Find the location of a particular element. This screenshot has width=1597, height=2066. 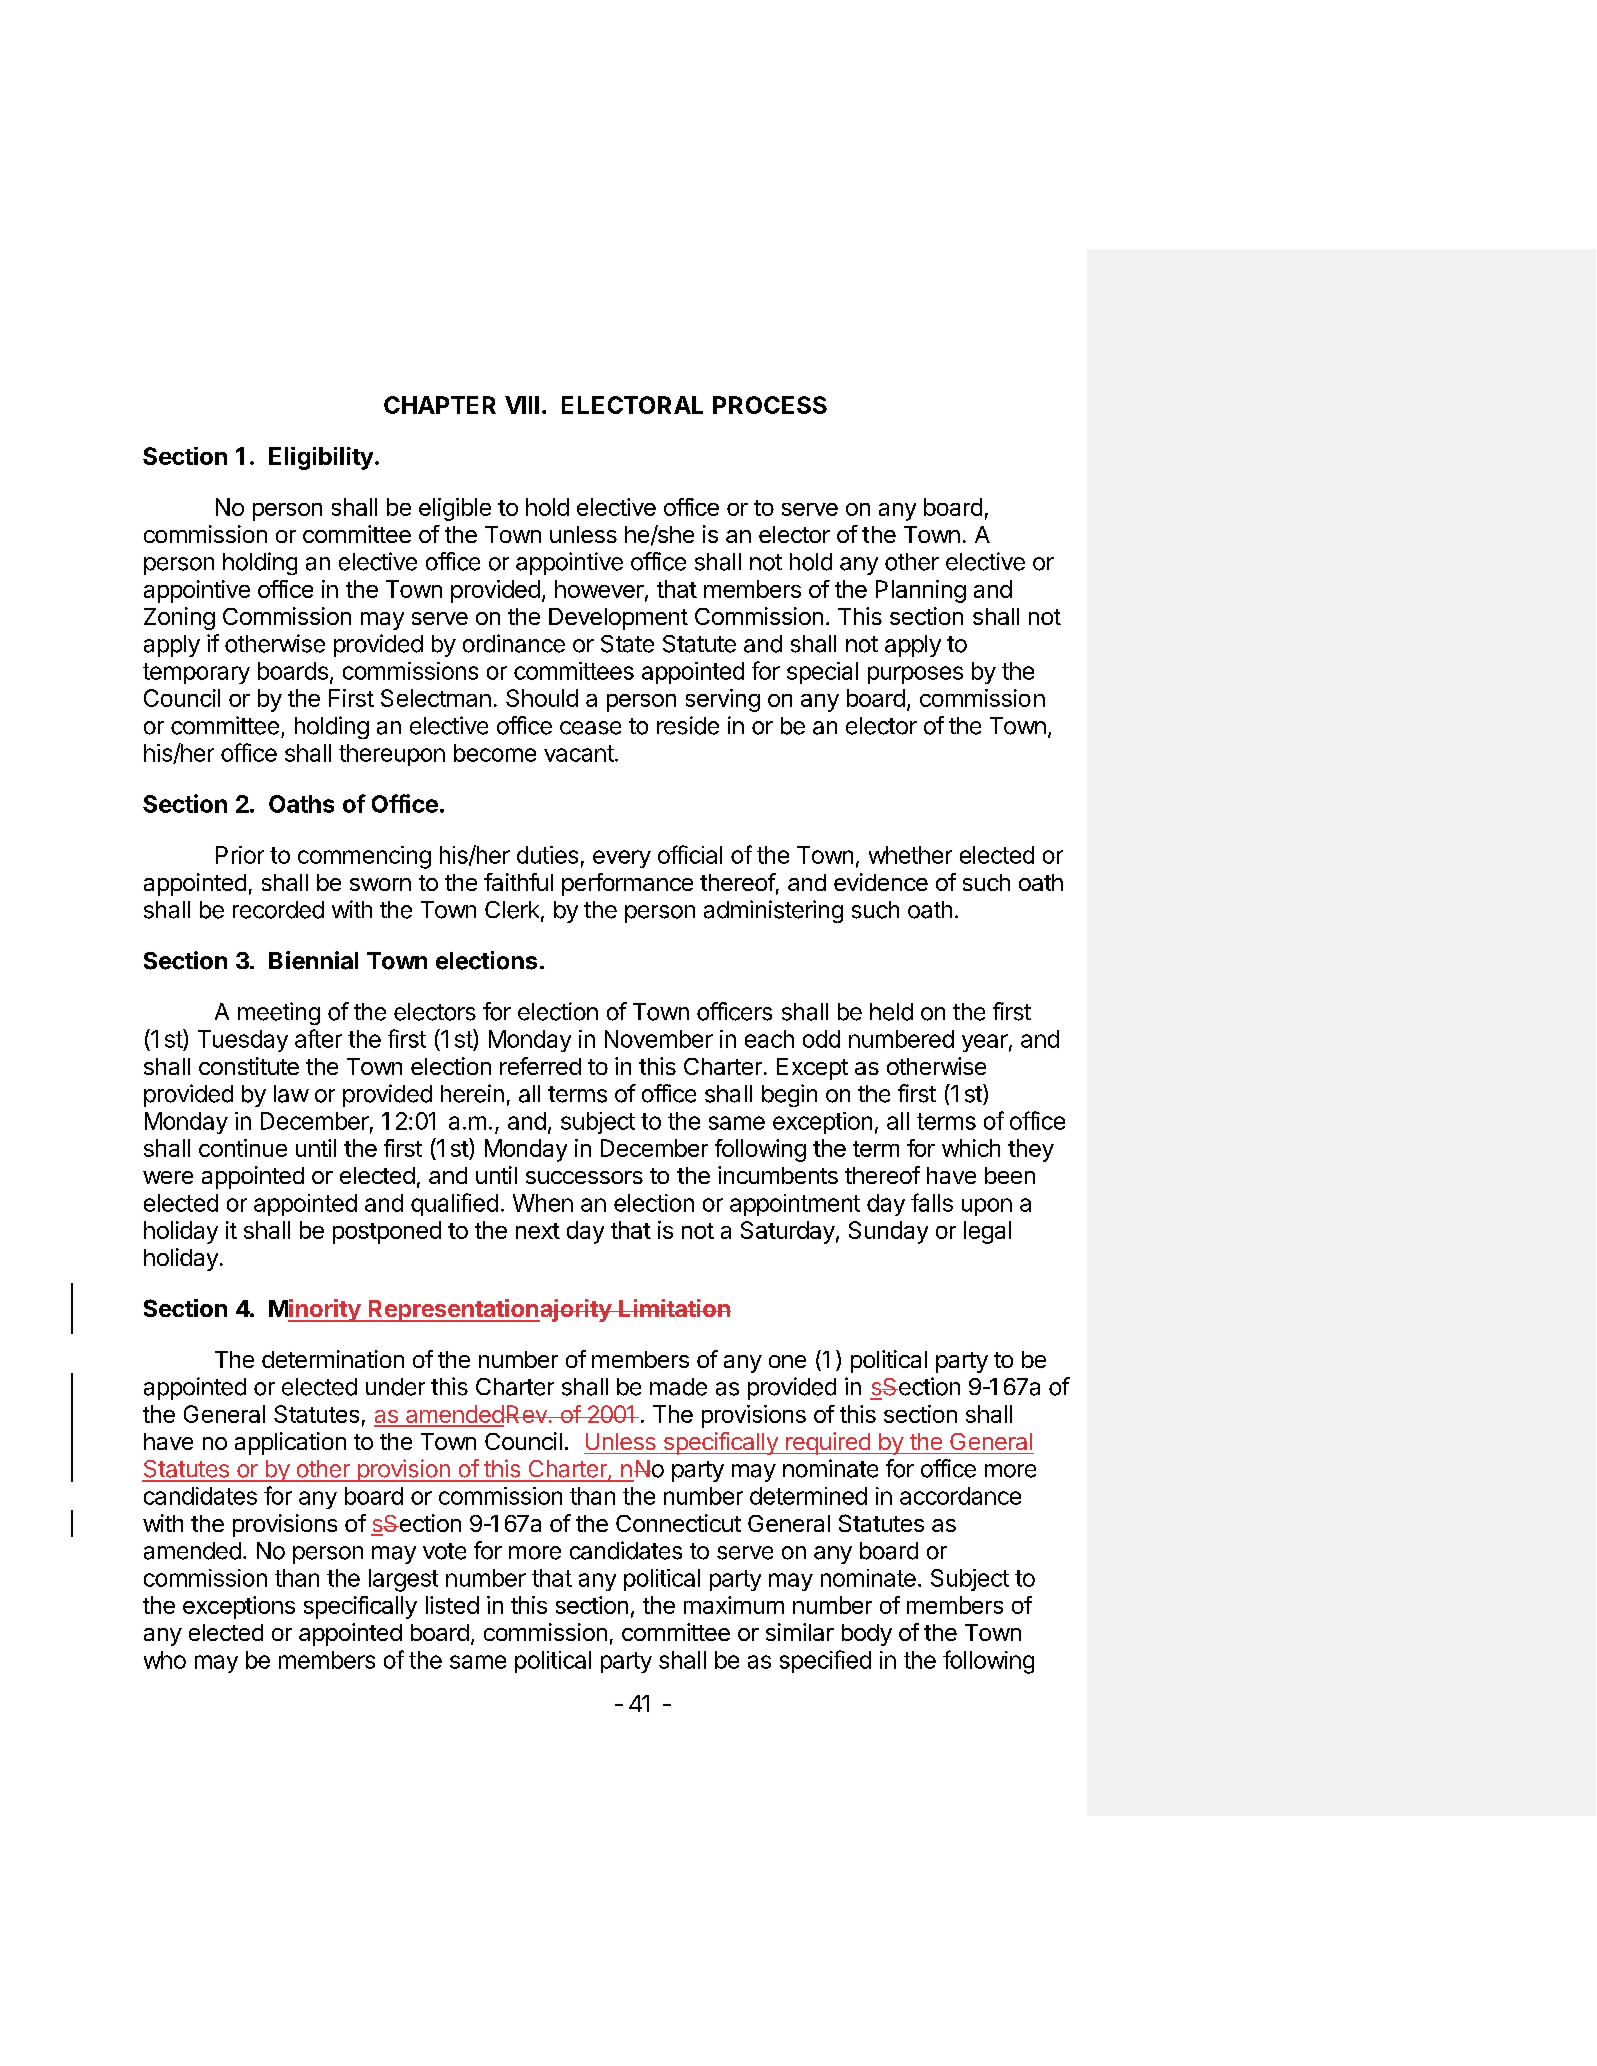

Tuesday is located at coordinates (243, 1041).
